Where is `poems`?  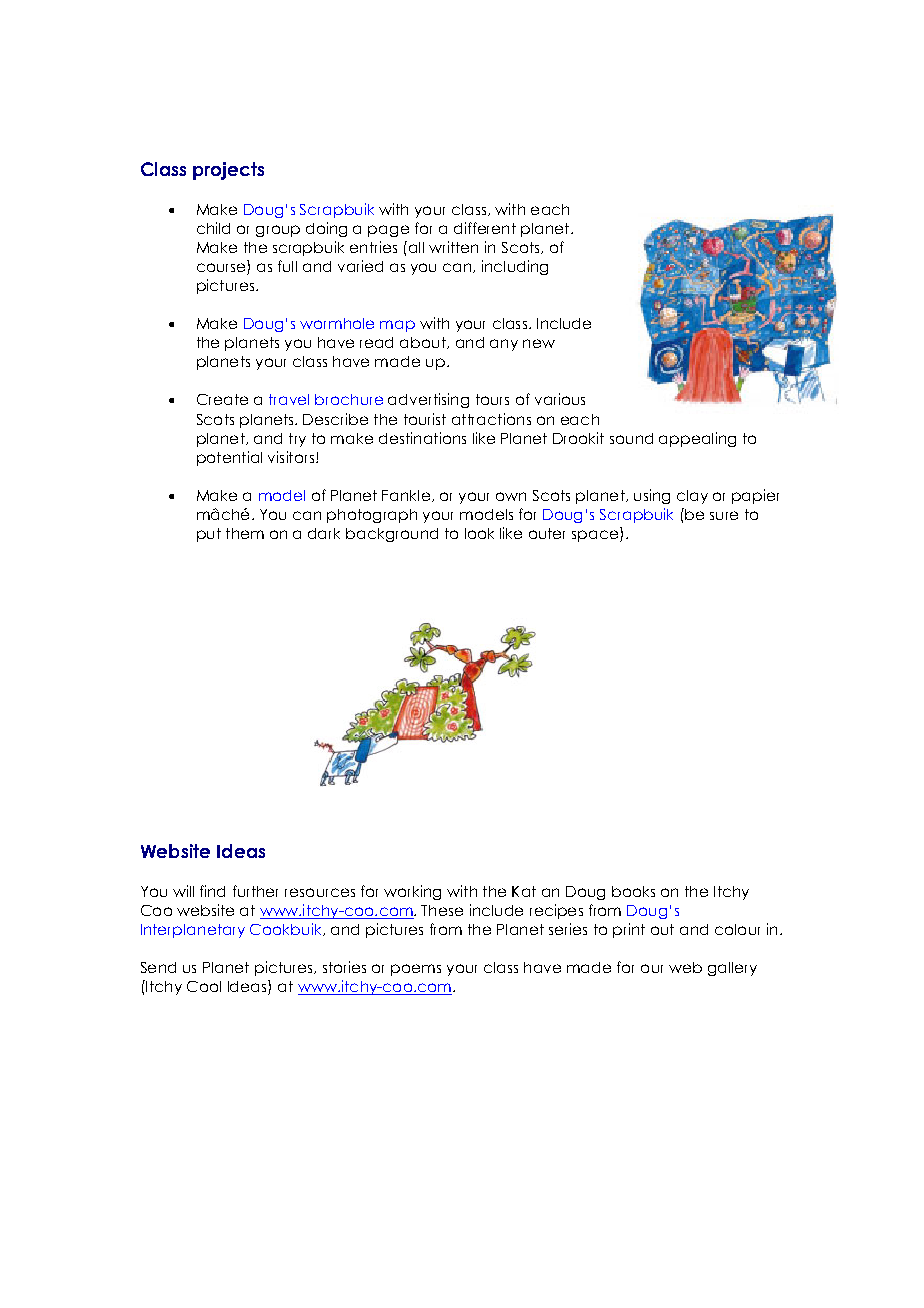 poems is located at coordinates (416, 970).
